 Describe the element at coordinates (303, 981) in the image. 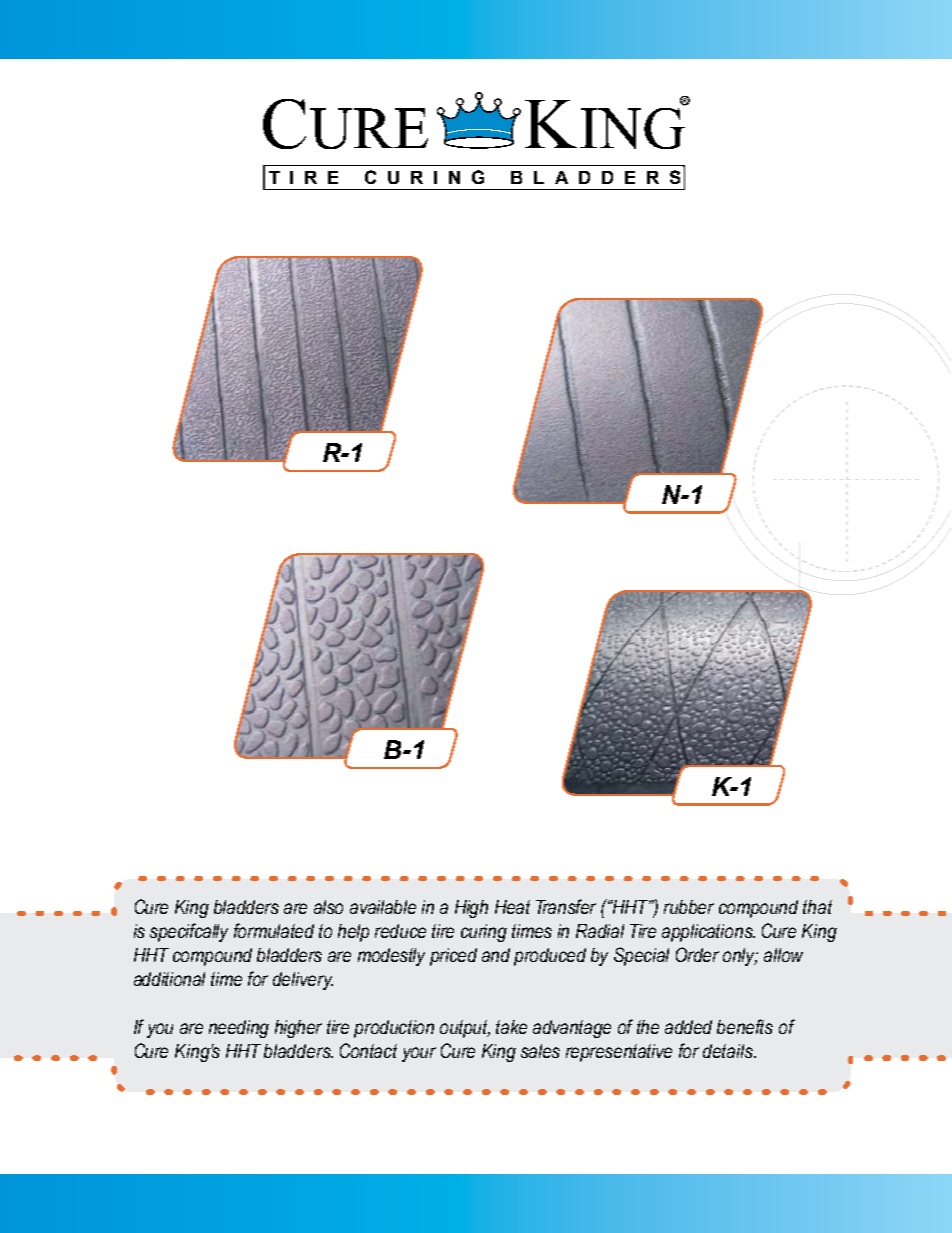

I see `delivery` at that location.
